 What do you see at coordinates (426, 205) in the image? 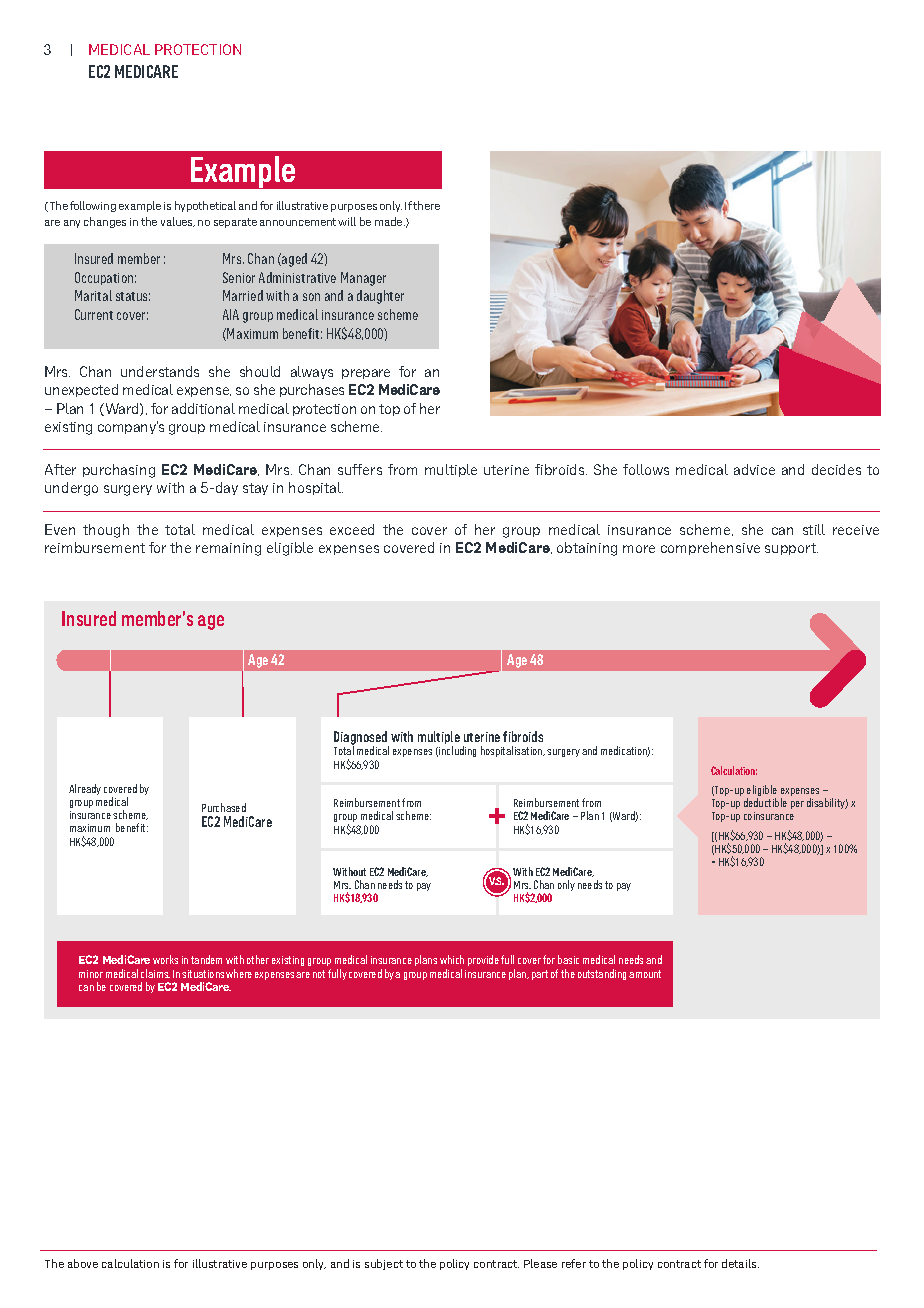
I see `there` at bounding box center [426, 205].
